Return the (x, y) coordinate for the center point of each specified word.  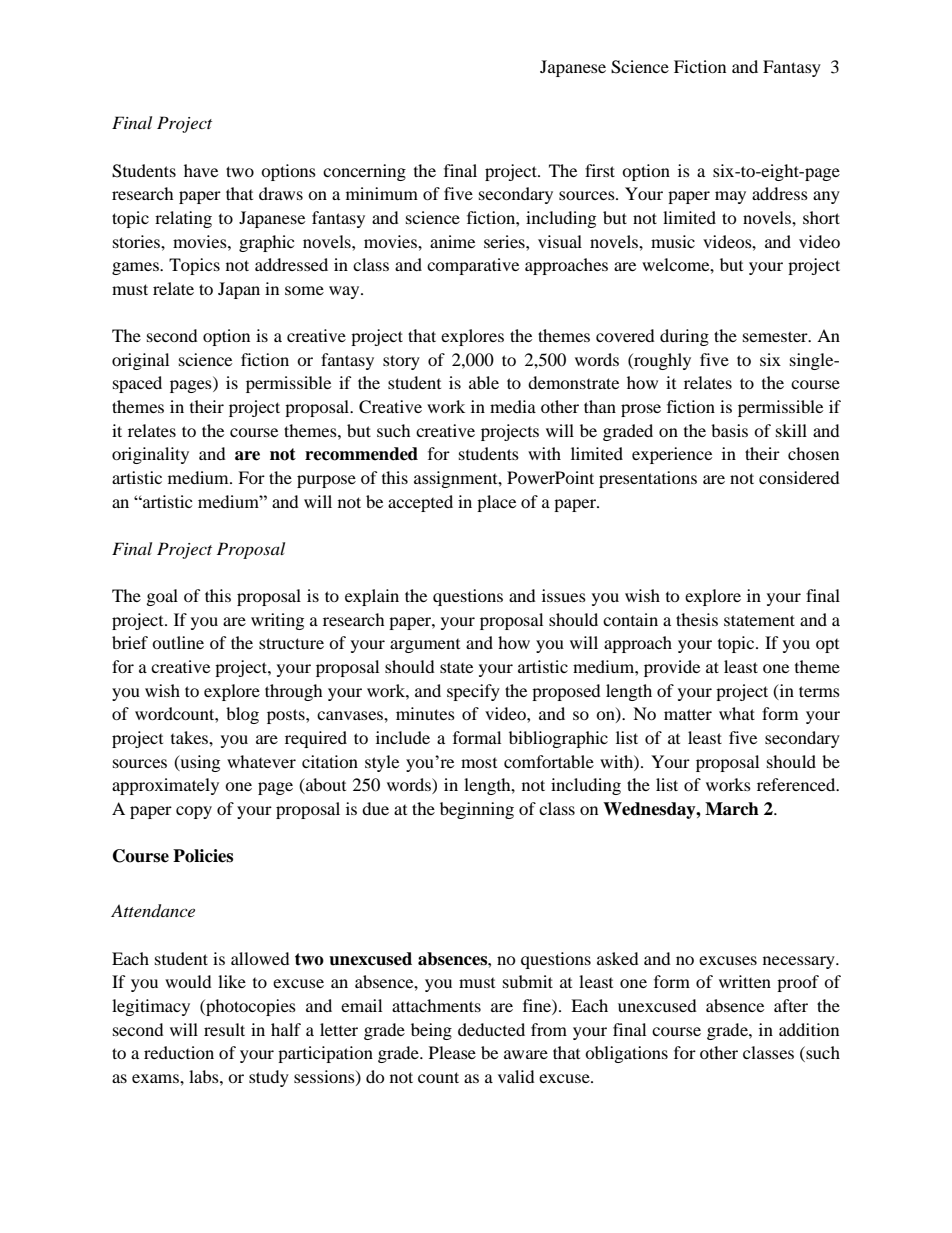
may (730, 197)
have (201, 170)
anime (452, 241)
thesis (697, 619)
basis (729, 430)
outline (178, 642)
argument (425, 646)
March (732, 809)
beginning (477, 810)
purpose (326, 481)
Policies (203, 856)
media (513, 406)
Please (452, 1052)
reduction (179, 1052)
